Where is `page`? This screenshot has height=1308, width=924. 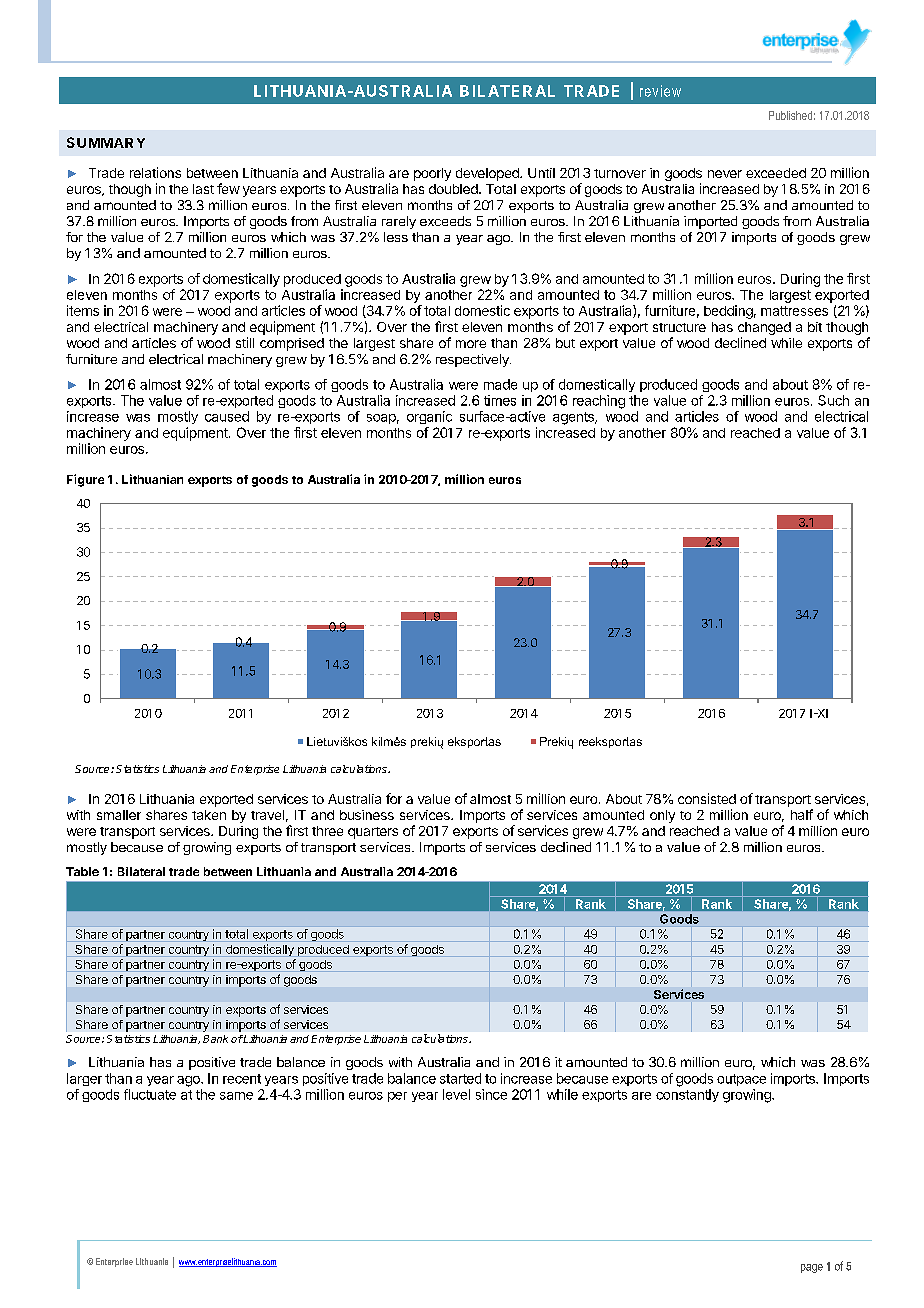
page is located at coordinates (812, 1268).
